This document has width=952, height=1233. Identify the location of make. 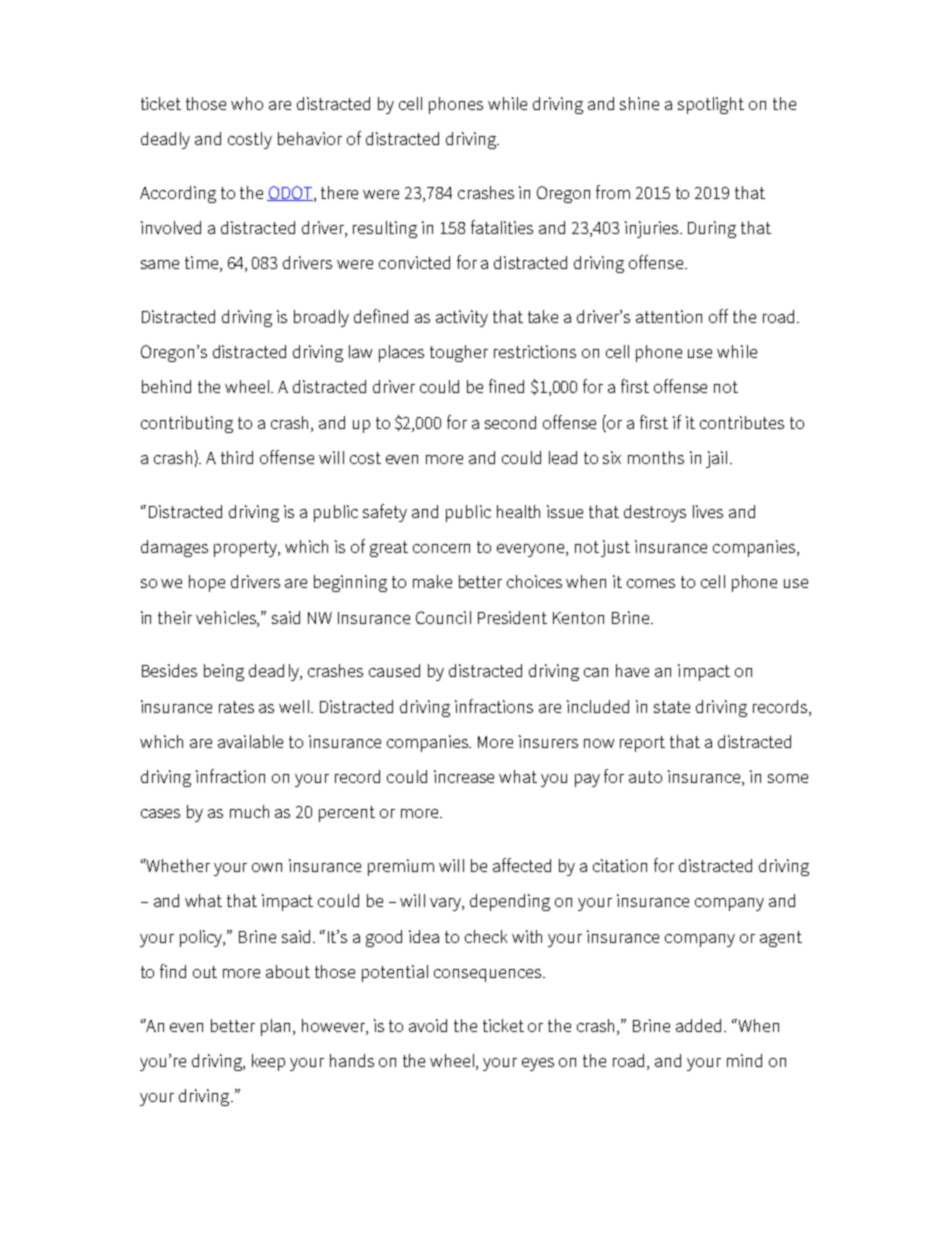
(432, 581).
